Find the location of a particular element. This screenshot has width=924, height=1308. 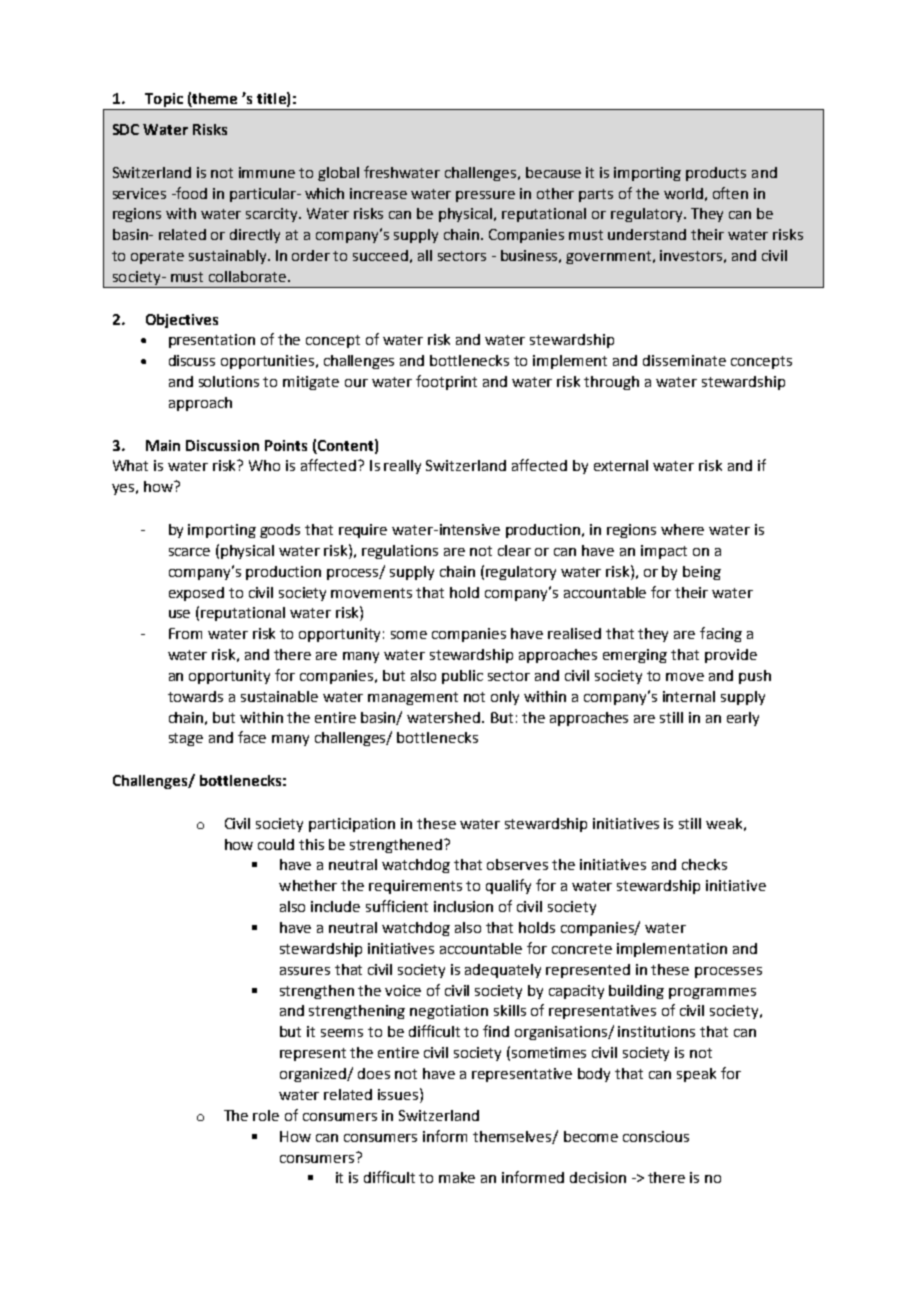

From is located at coordinates (185, 633).
